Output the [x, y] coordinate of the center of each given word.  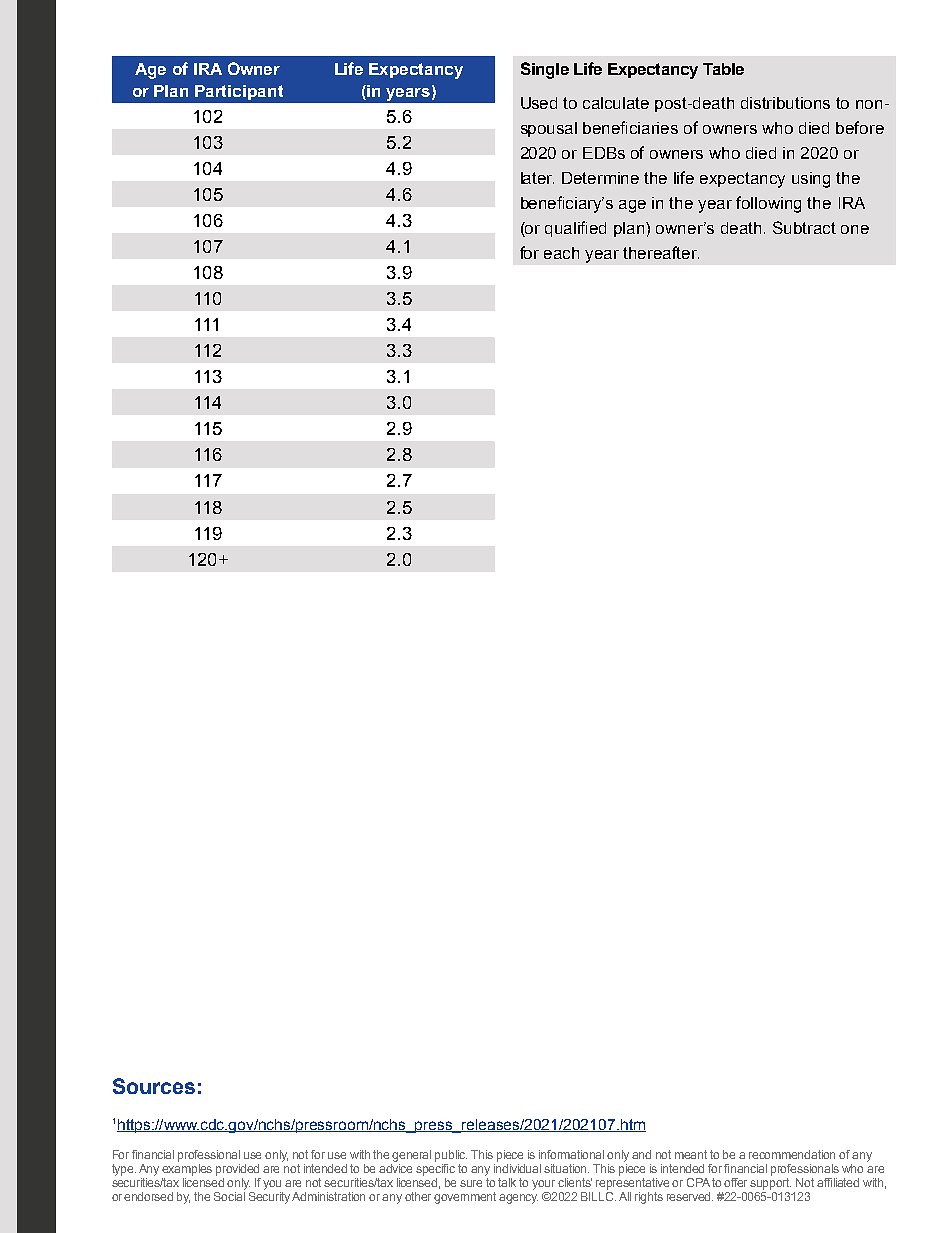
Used [539, 103]
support [770, 1184]
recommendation [792, 1154]
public [451, 1156]
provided [237, 1170]
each [561, 253]
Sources [154, 1086]
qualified [575, 229]
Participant [239, 92]
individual [517, 1168]
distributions [785, 103]
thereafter [661, 252]
